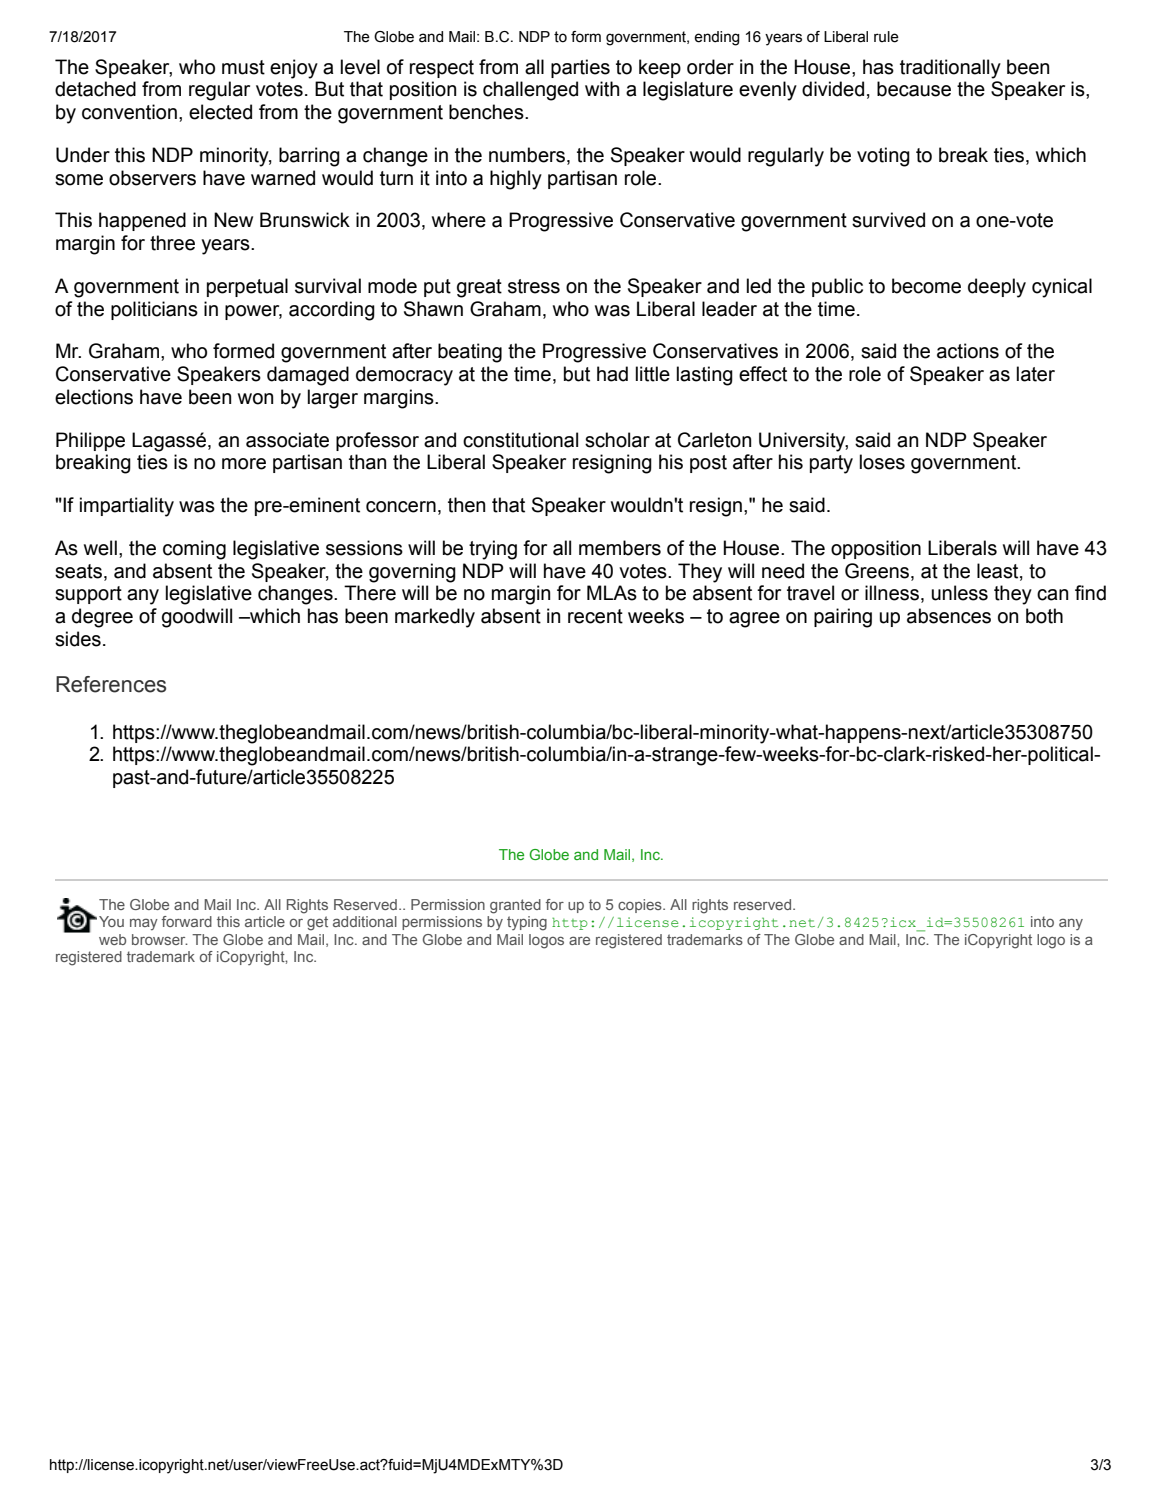  Describe the element at coordinates (960, 593) in the screenshot. I see `unless` at that location.
